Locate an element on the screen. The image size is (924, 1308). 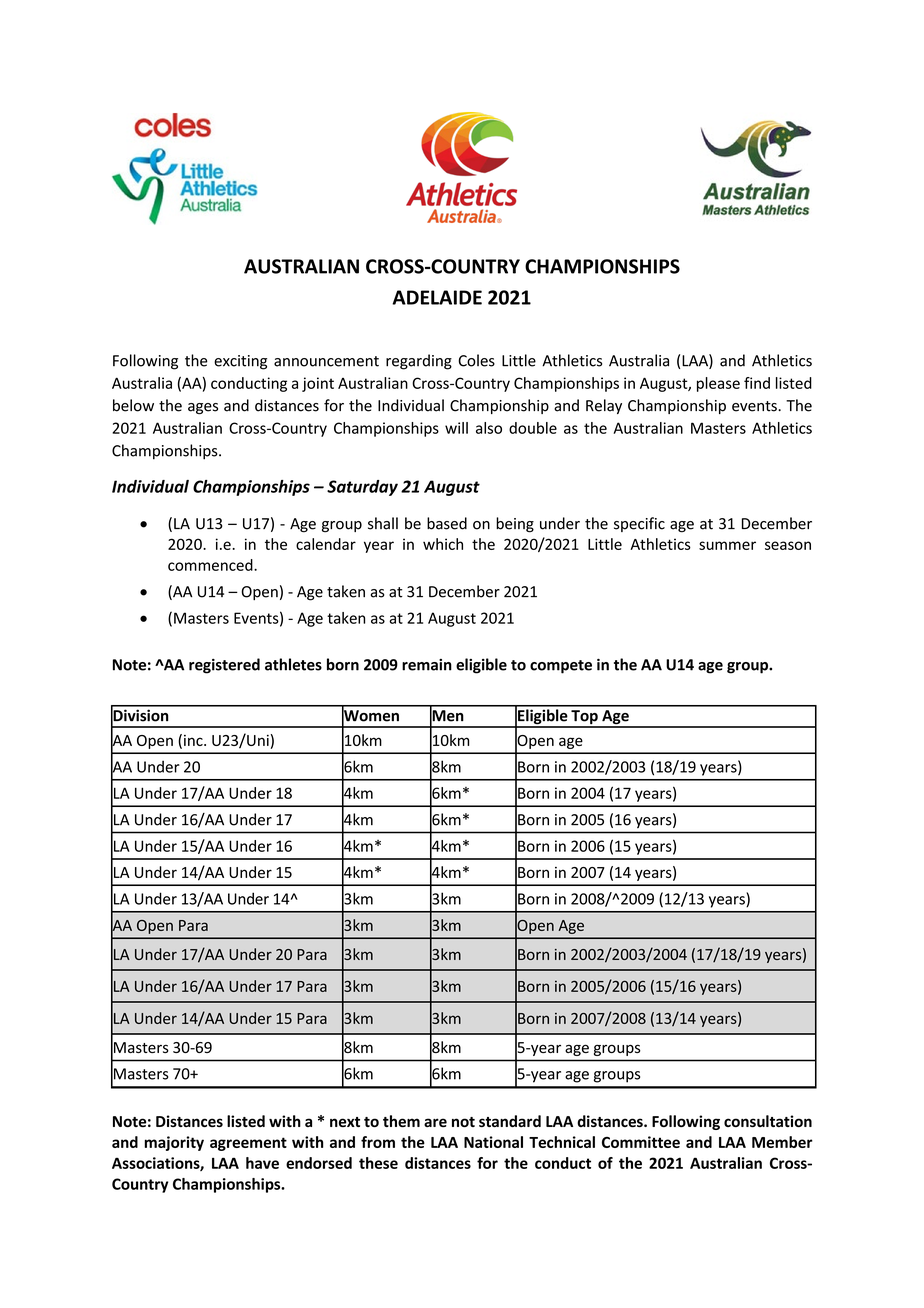
compete is located at coordinates (561, 667).
